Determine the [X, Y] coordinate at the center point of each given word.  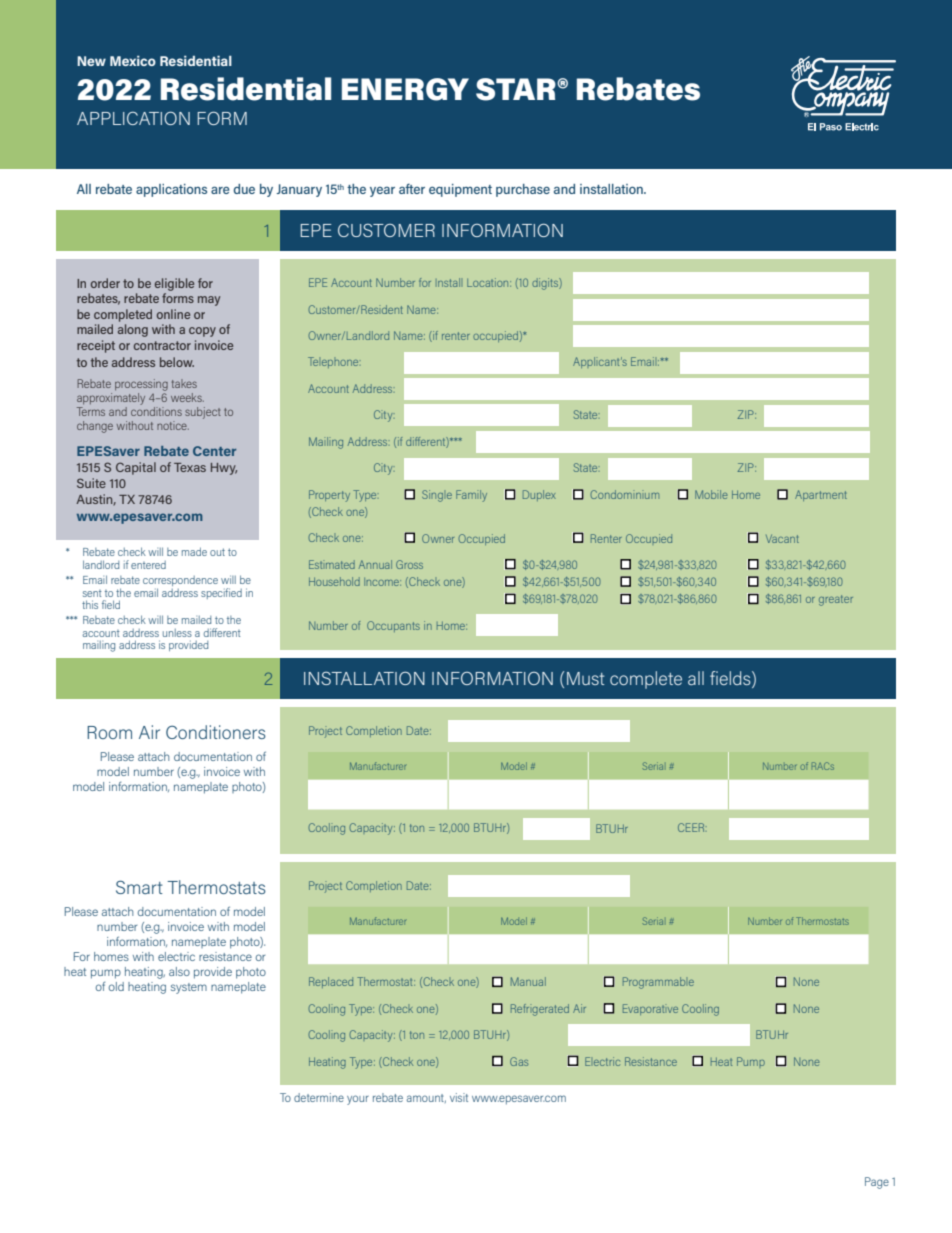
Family [471, 496]
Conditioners [216, 732]
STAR [517, 89]
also [179, 971]
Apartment [821, 495]
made [194, 551]
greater [836, 600]
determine [319, 1097]
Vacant [782, 539]
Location [489, 282]
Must [586, 678]
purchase [523, 190]
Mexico [133, 61]
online [173, 314]
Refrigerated [540, 1010]
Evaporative [650, 1009]
